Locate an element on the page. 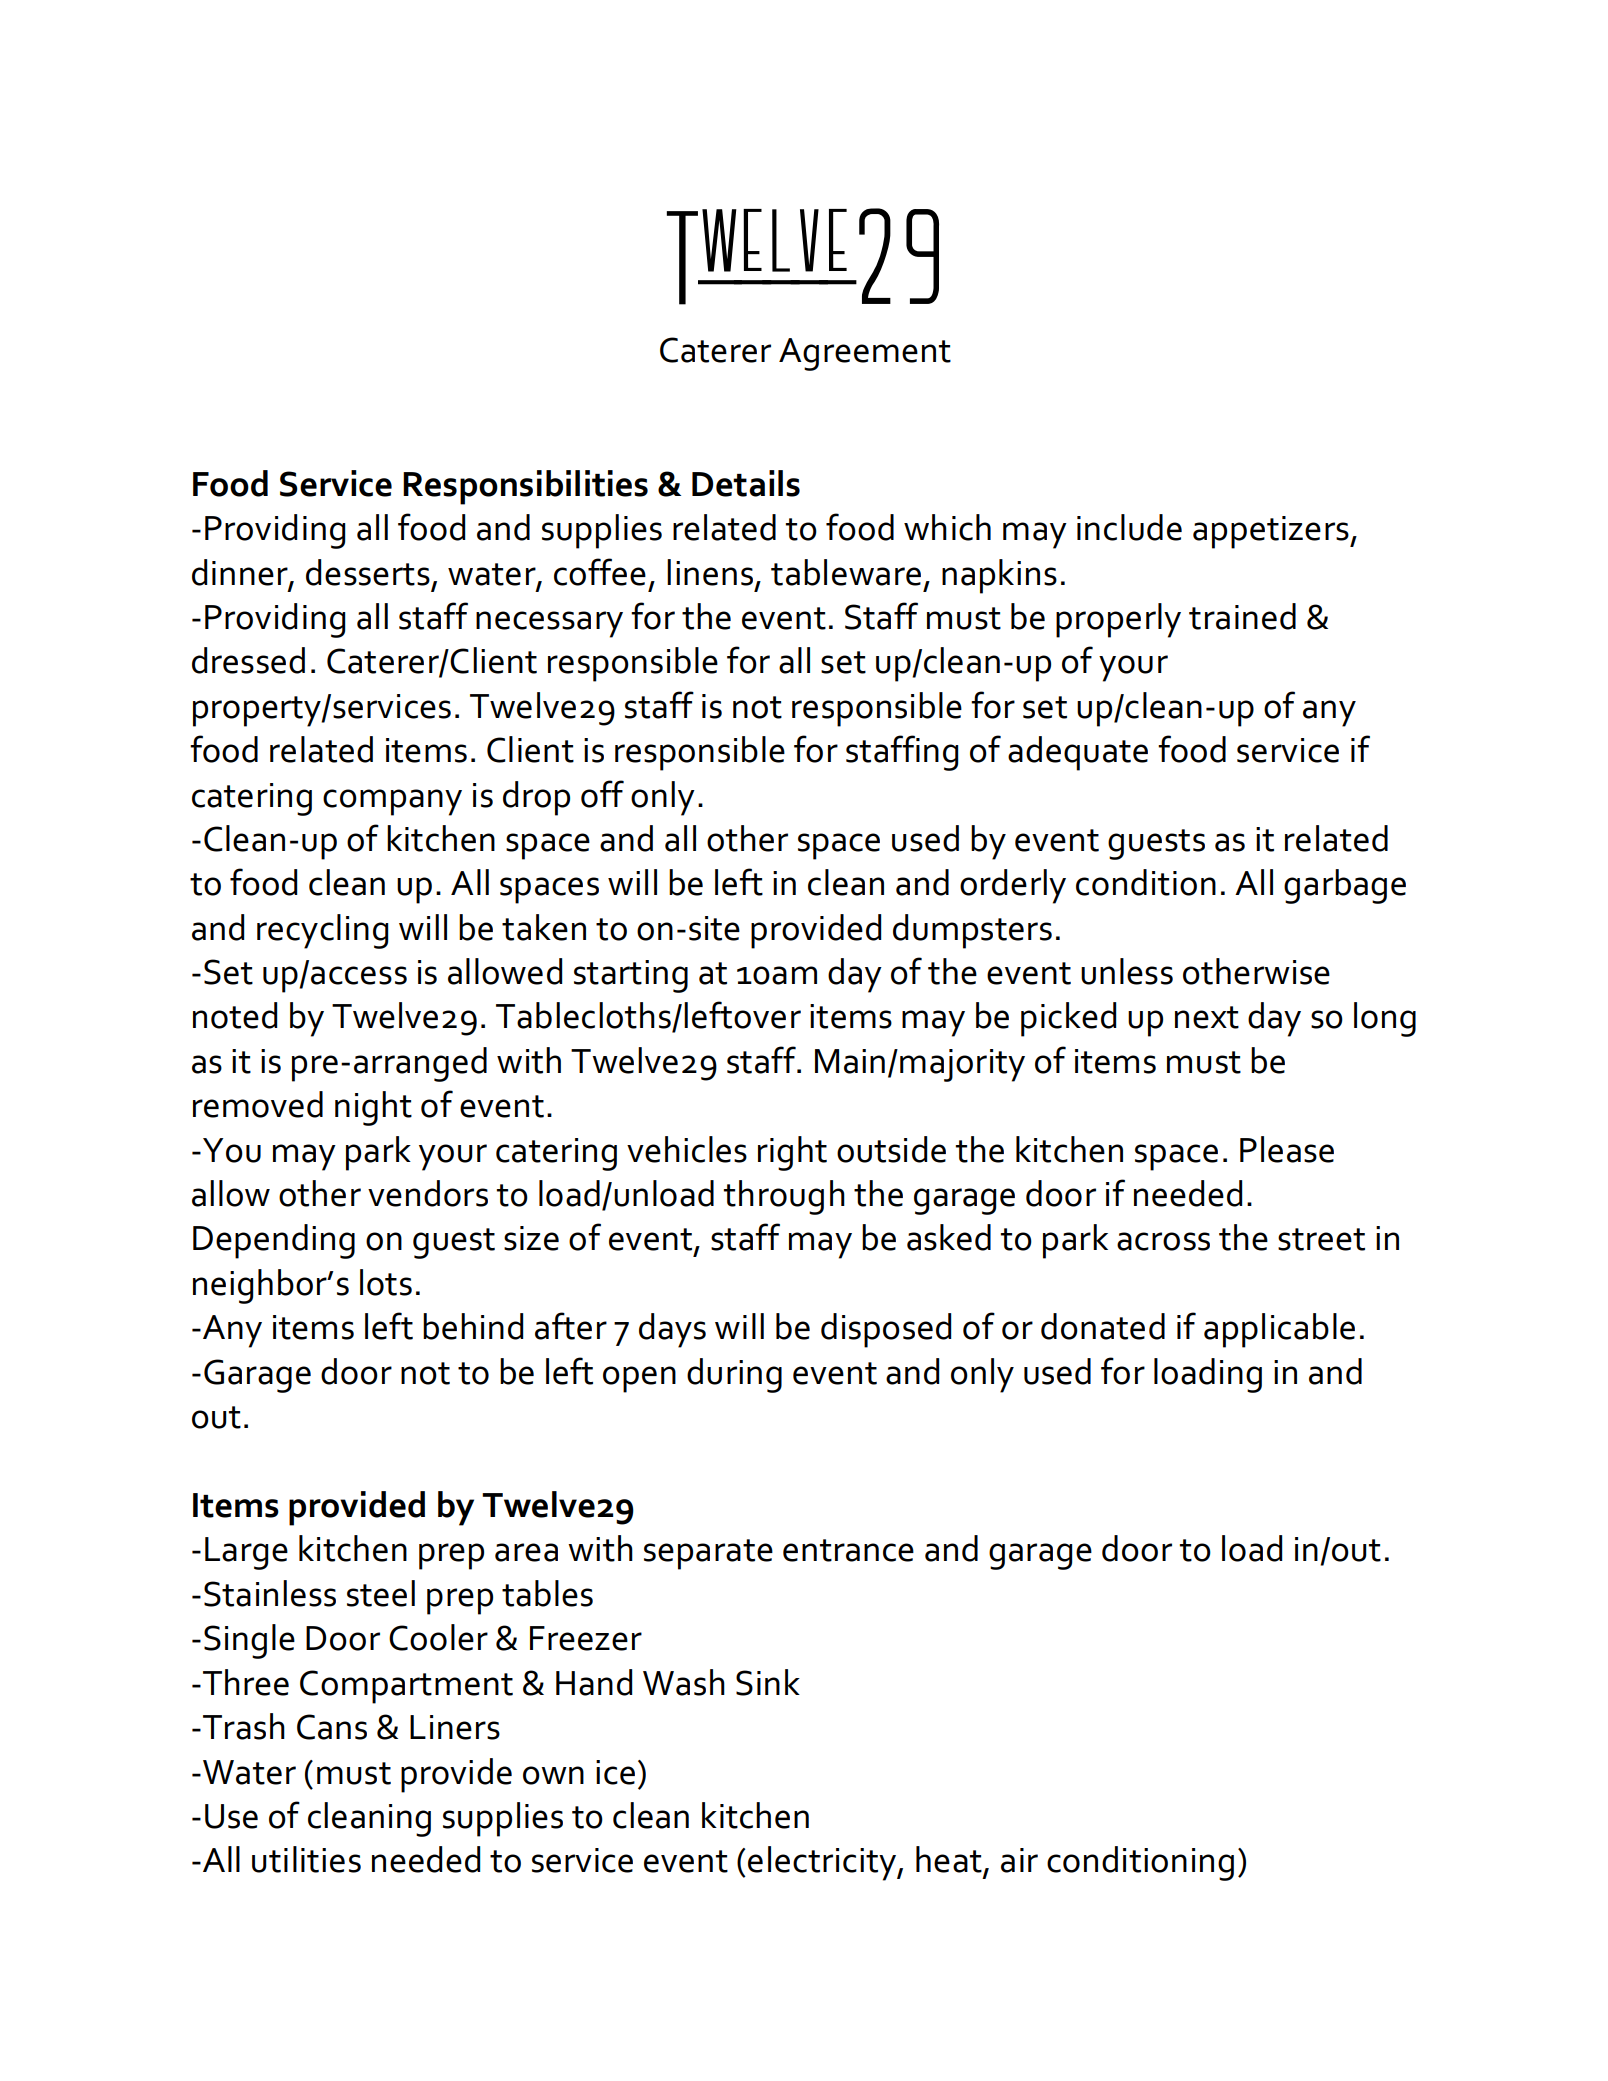  Large is located at coordinates (246, 1553).
